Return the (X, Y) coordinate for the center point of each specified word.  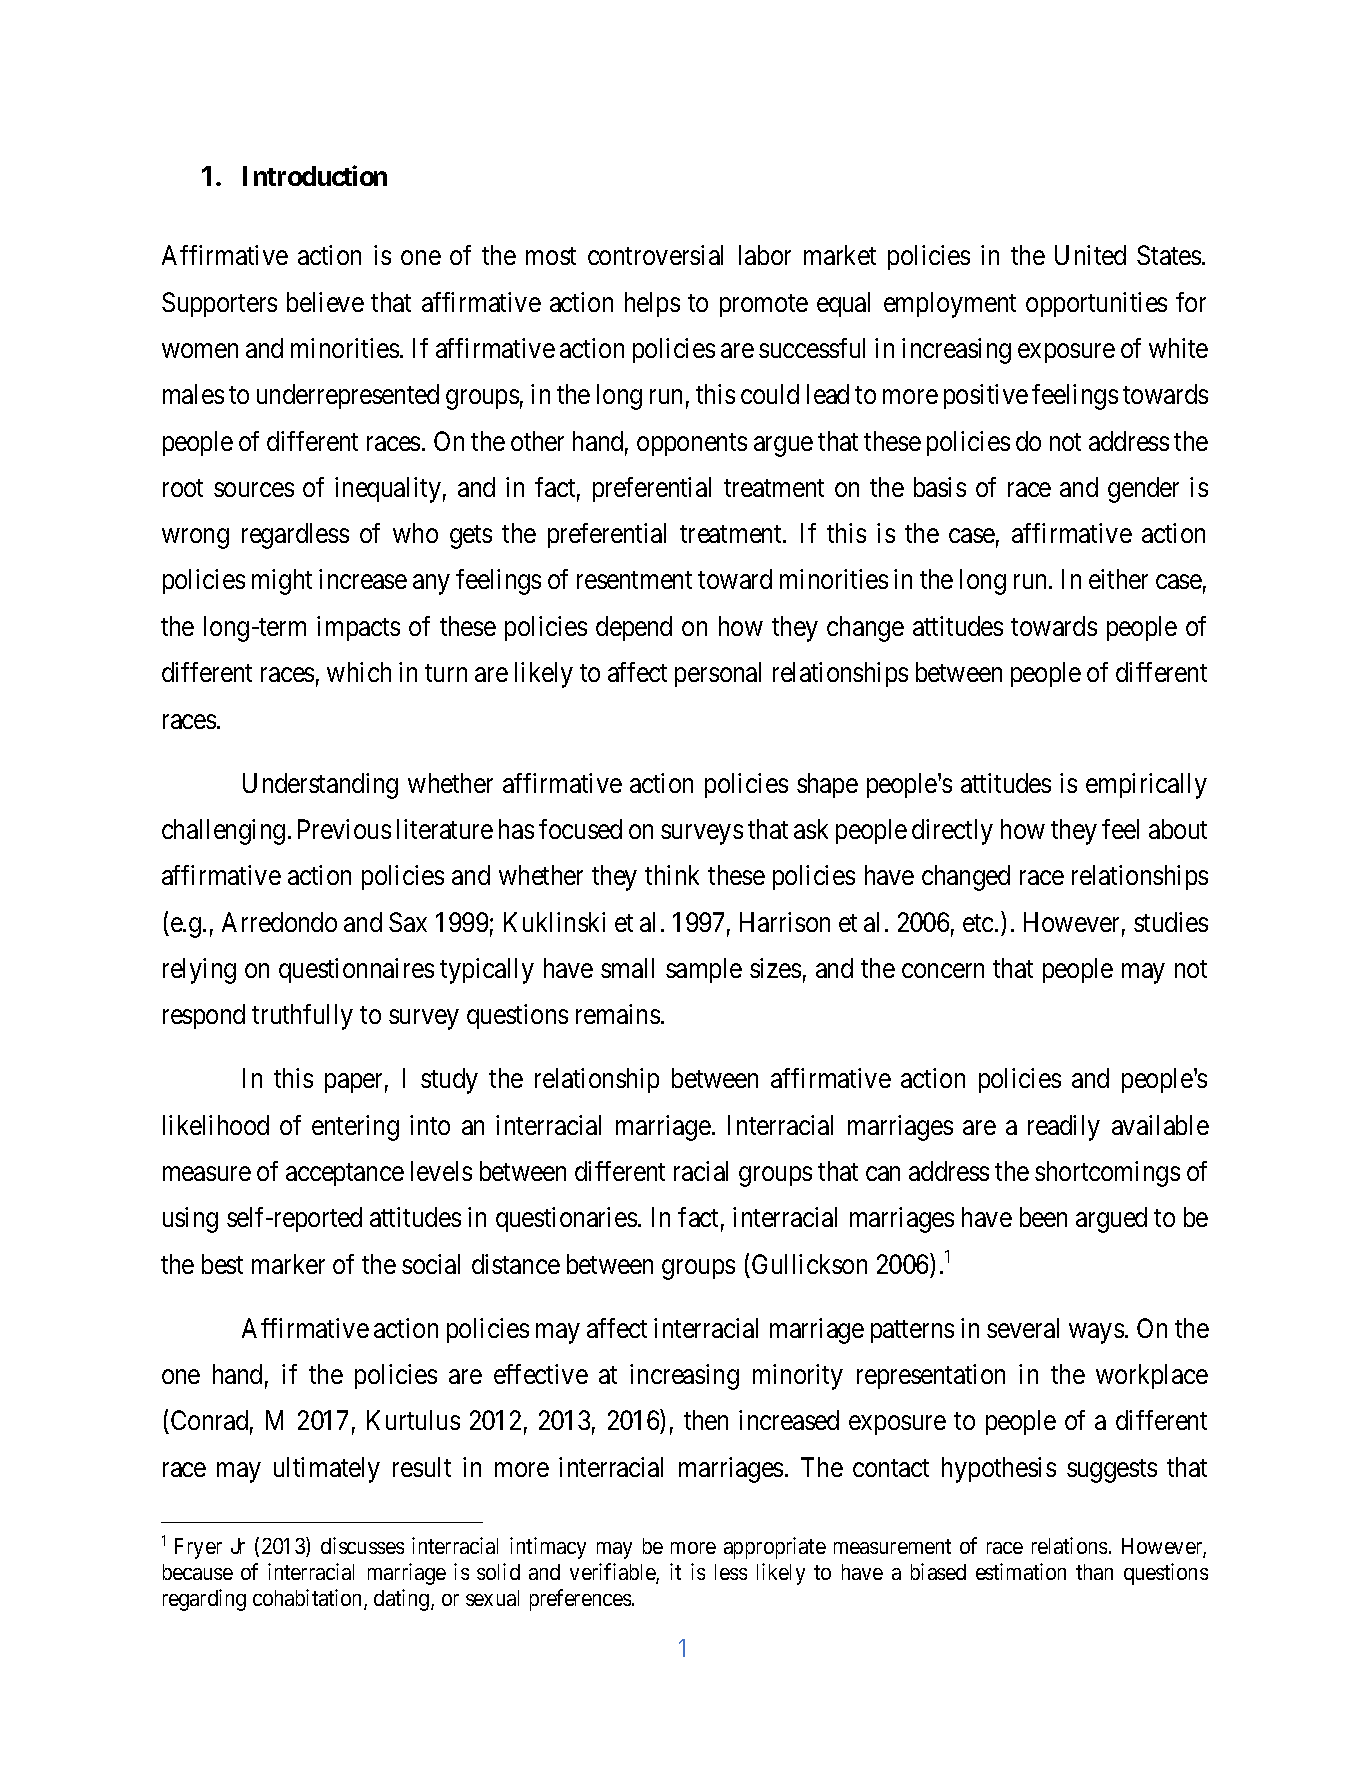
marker (288, 1264)
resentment (634, 580)
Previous (344, 829)
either (1118, 579)
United (1090, 255)
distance (516, 1264)
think (672, 875)
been (1043, 1217)
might (282, 582)
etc (978, 923)
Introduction (315, 175)
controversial (655, 255)
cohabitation (309, 1599)
